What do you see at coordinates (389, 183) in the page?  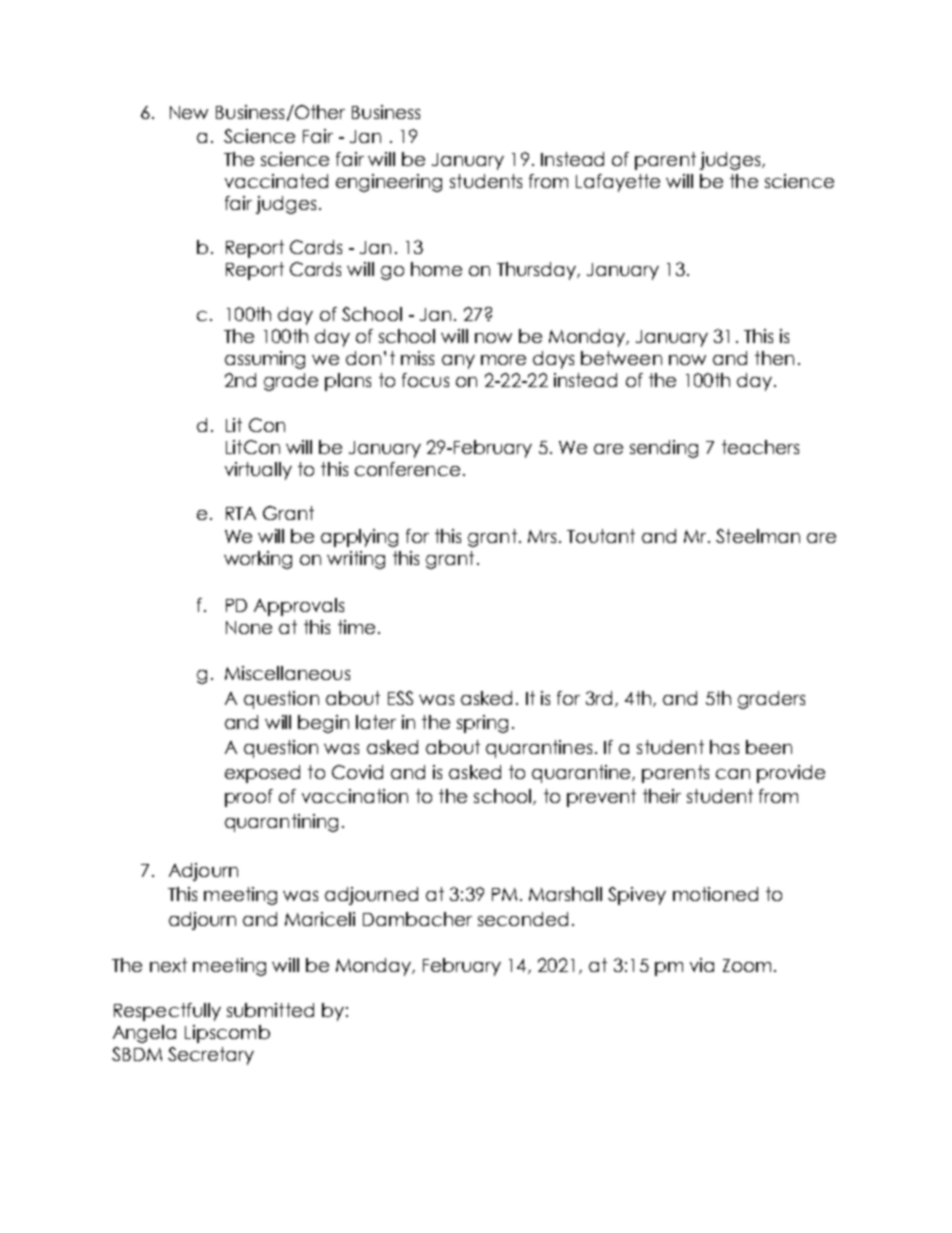 I see `engineering` at bounding box center [389, 183].
